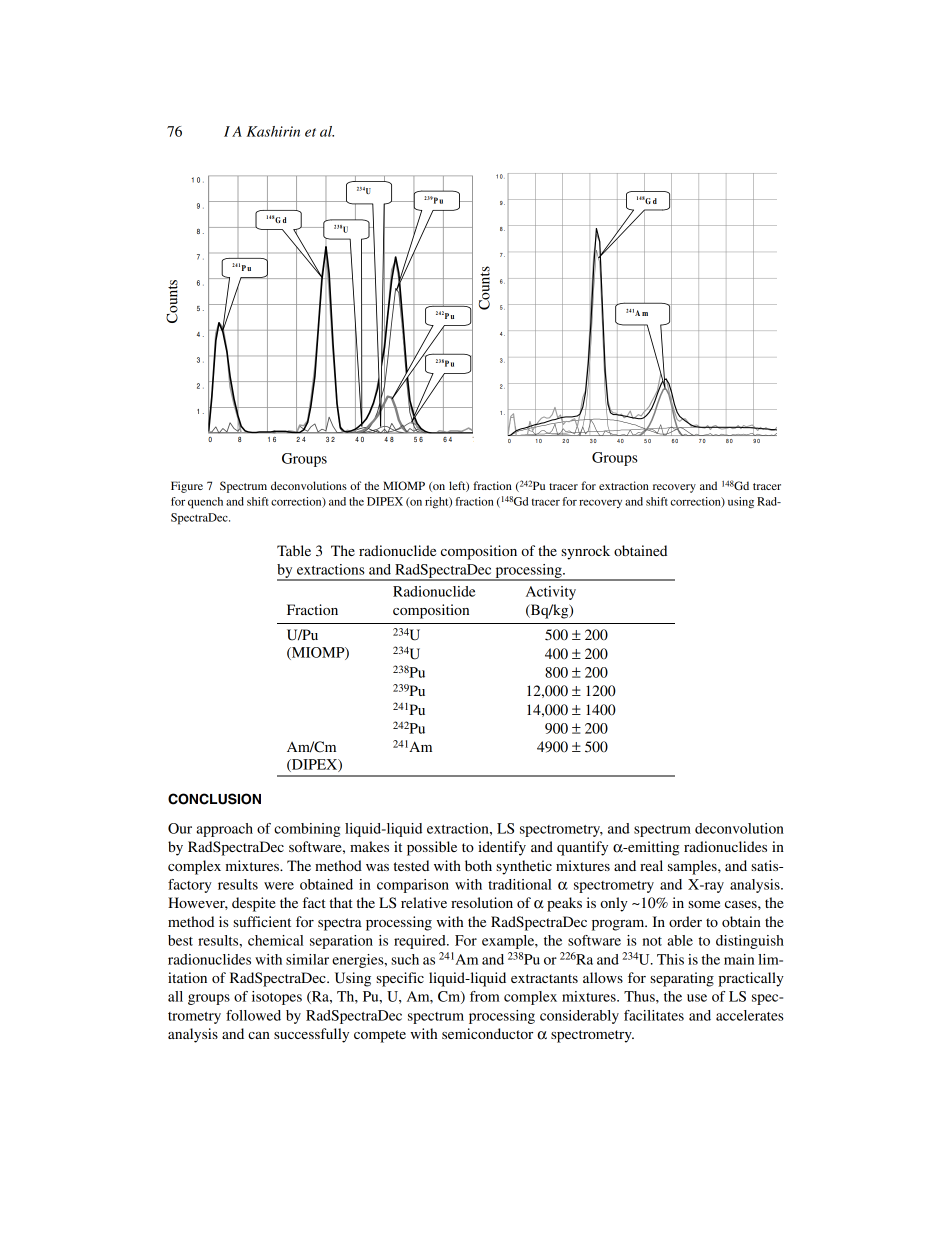 This page has height=1233, width=952. I want to click on Figure, so click(187, 487).
